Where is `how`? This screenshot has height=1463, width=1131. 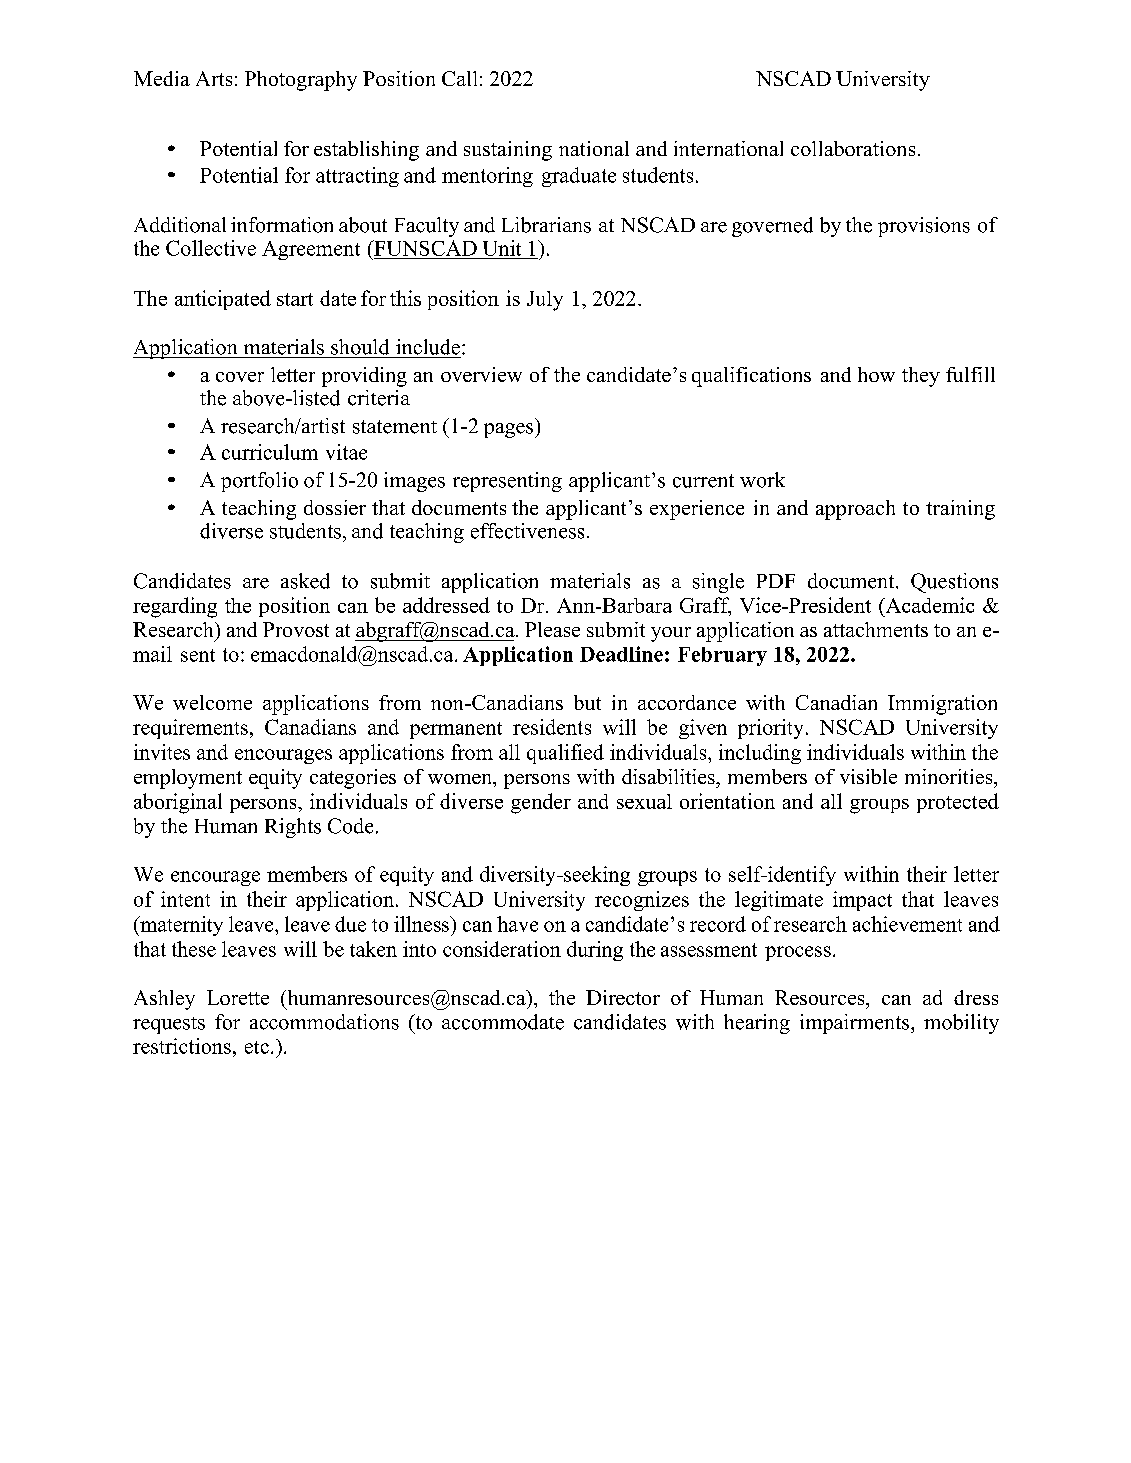 how is located at coordinates (876, 374).
